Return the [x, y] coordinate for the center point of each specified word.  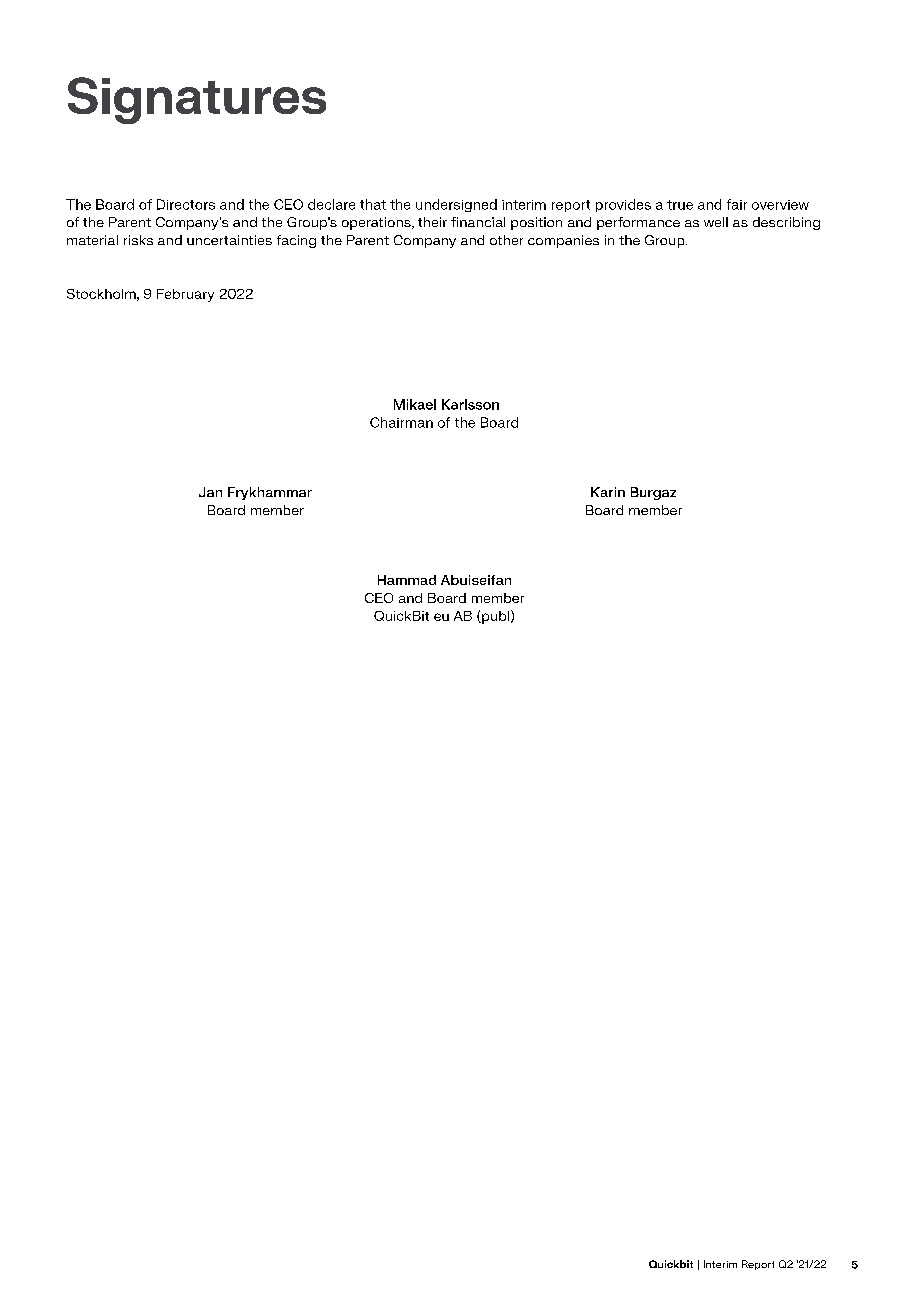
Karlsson [470, 404]
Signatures [197, 100]
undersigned [456, 205]
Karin [608, 492]
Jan [210, 492]
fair [737, 204]
